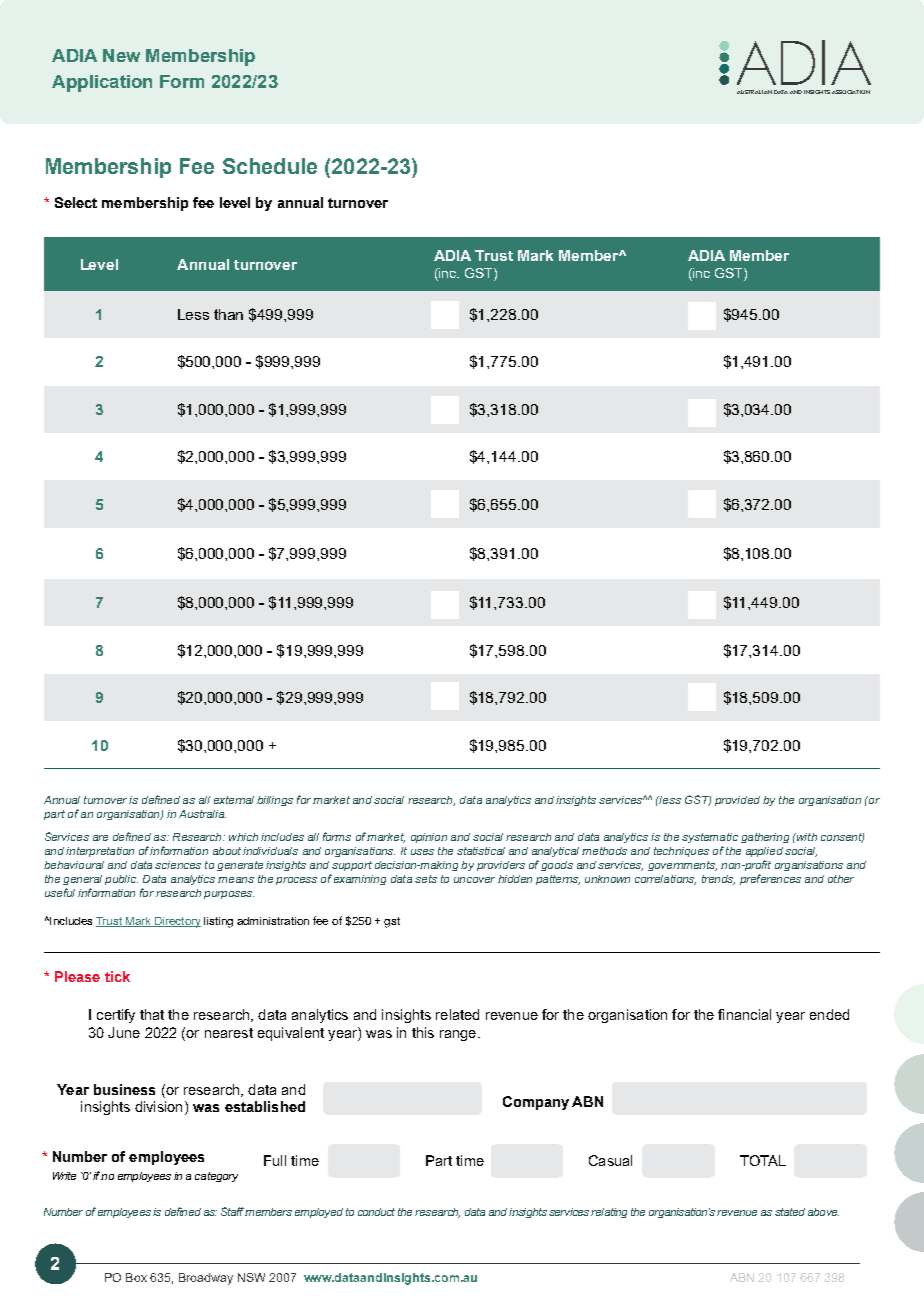 Image resolution: width=924 pixels, height=1308 pixels. I want to click on related, so click(457, 1014).
